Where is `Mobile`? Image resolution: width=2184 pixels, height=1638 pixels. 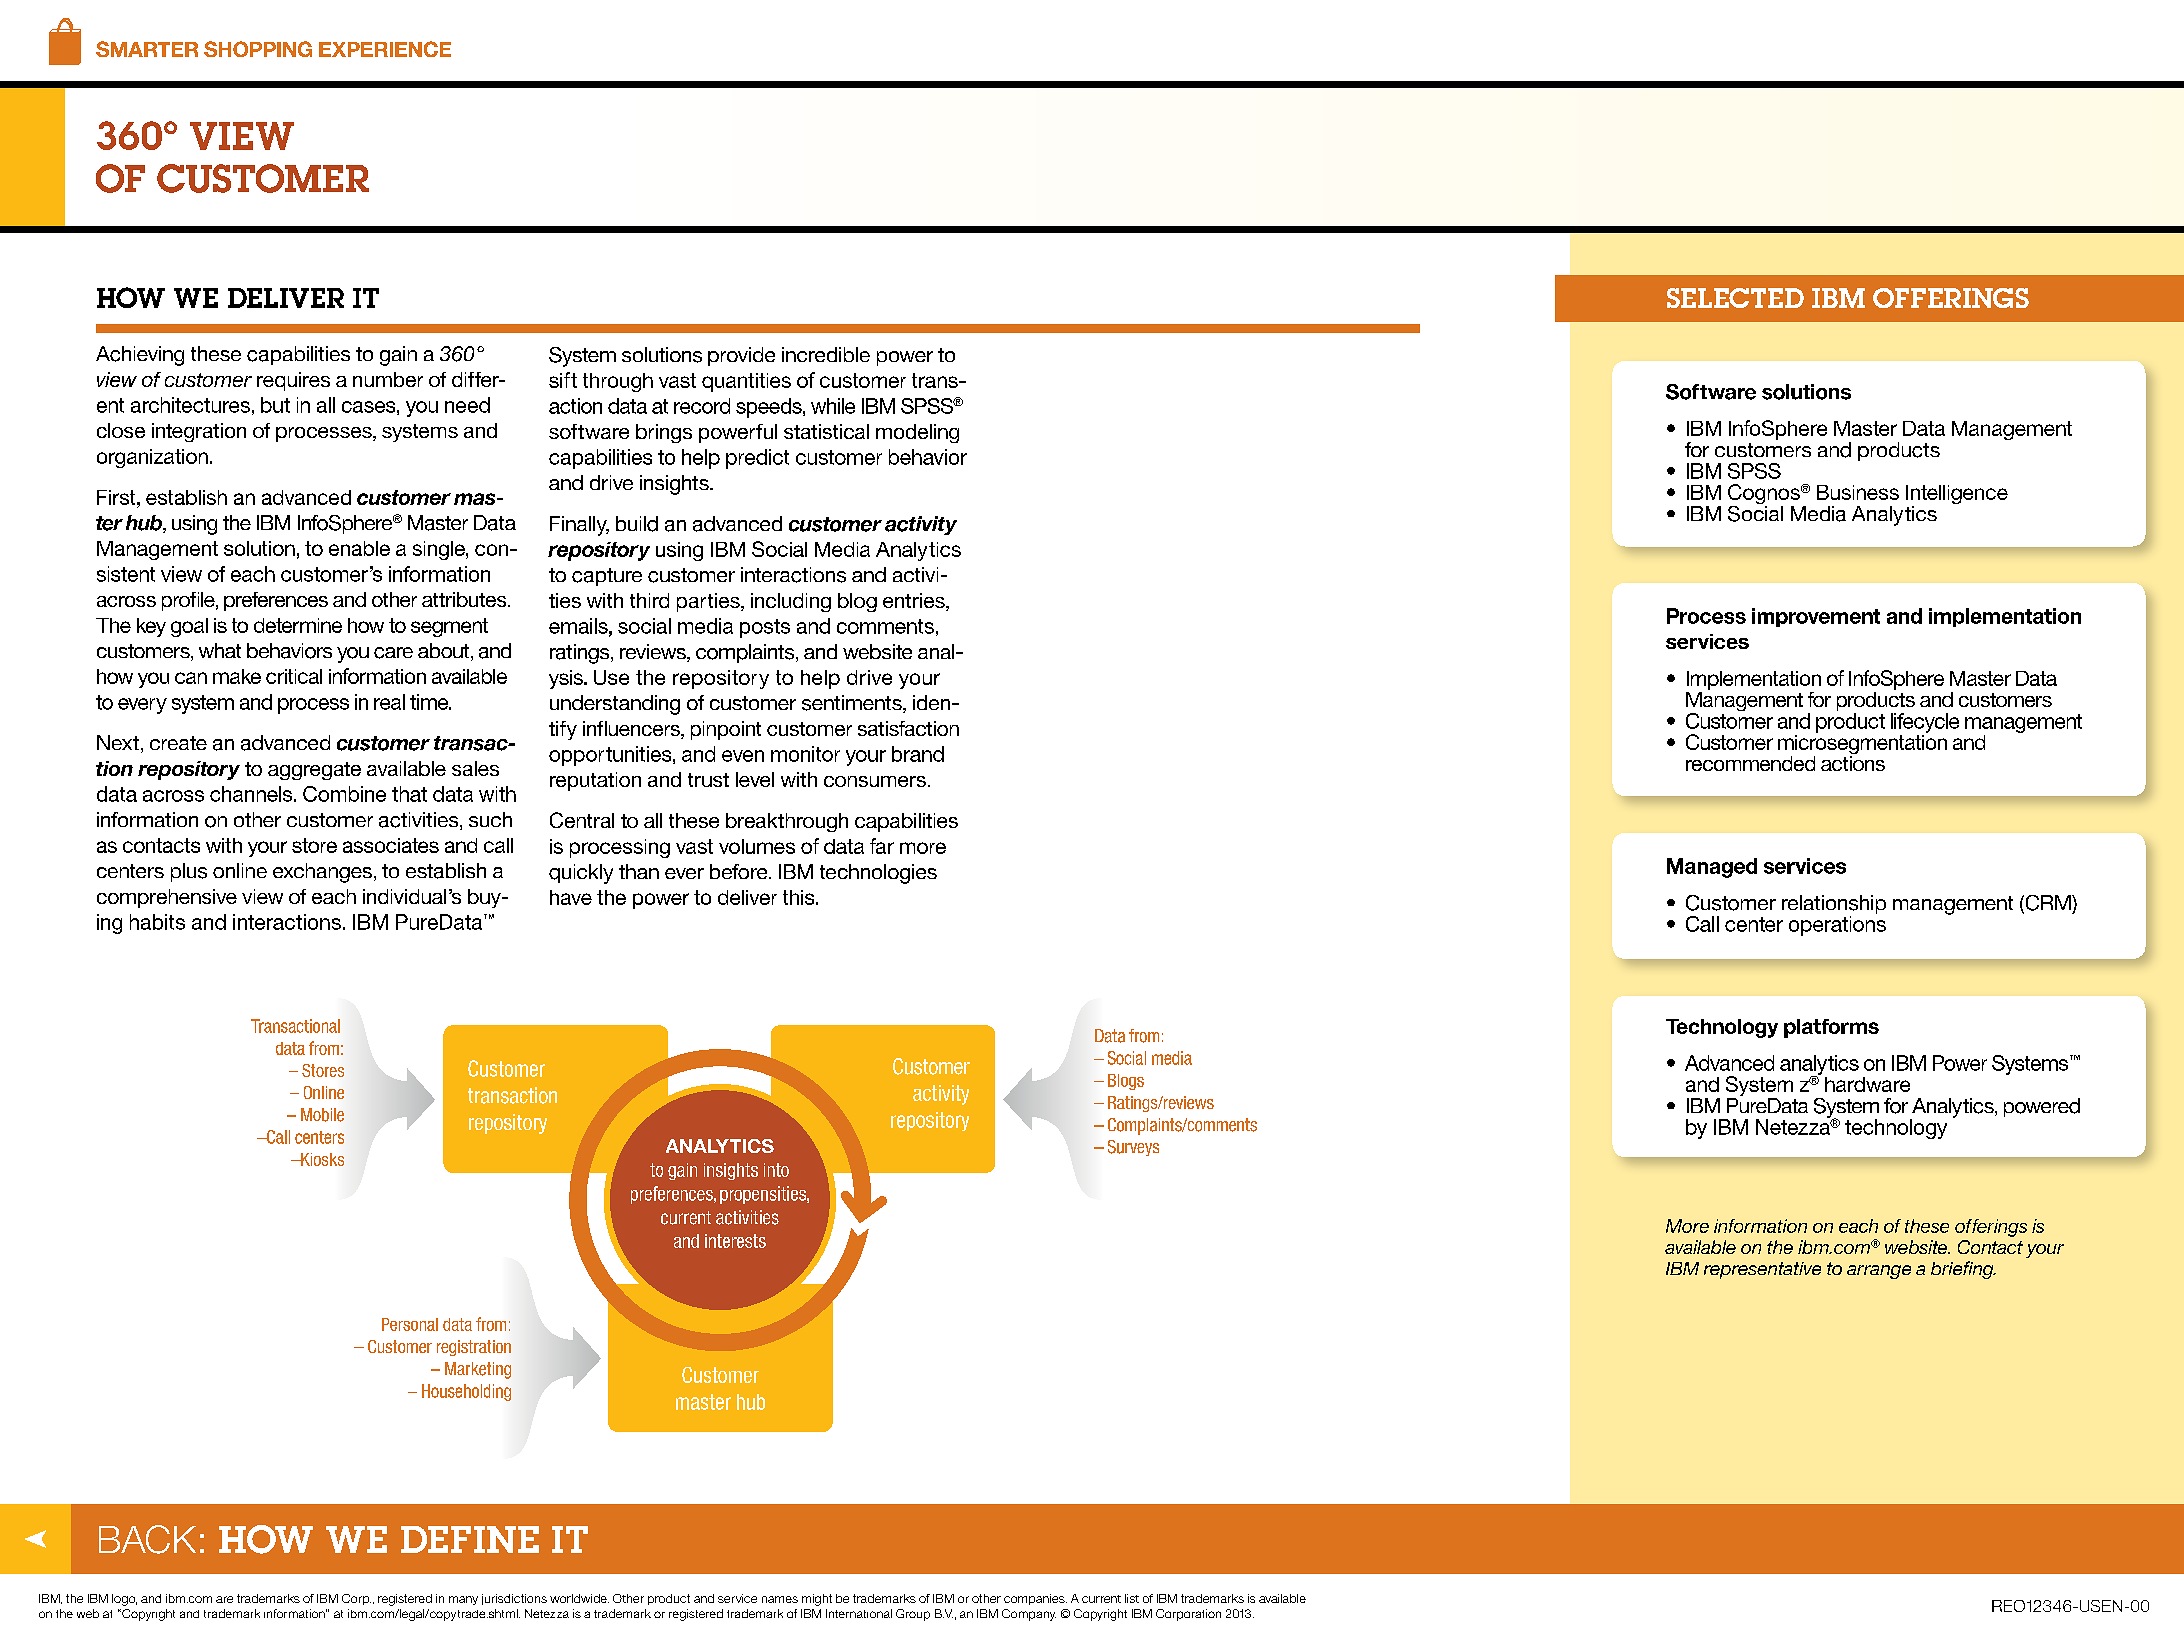
Mobile is located at coordinates (322, 1115).
